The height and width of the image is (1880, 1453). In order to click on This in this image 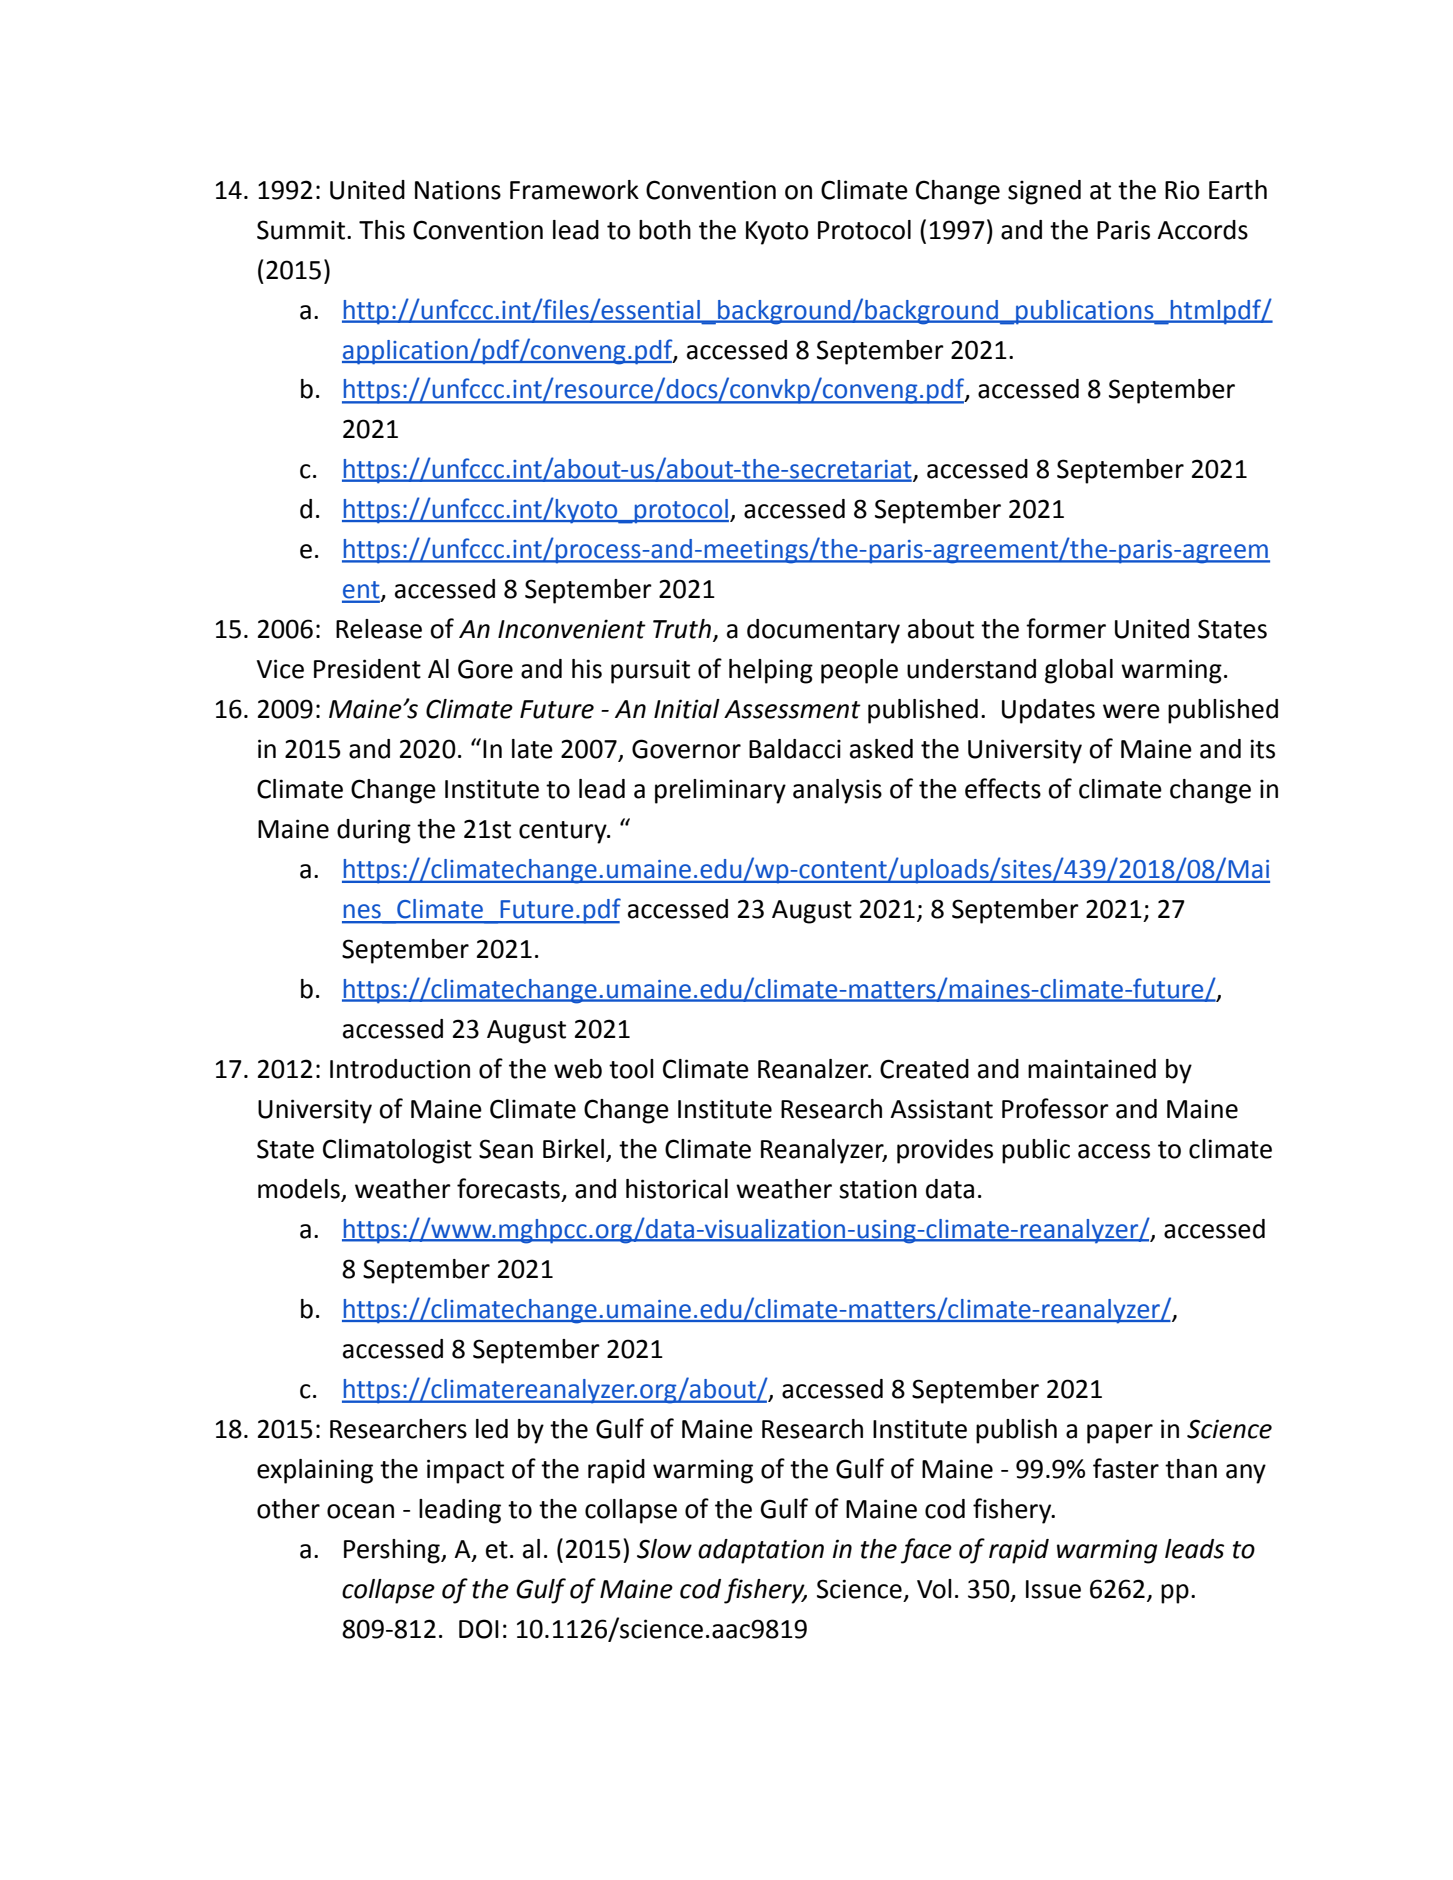, I will do `click(382, 230)`.
